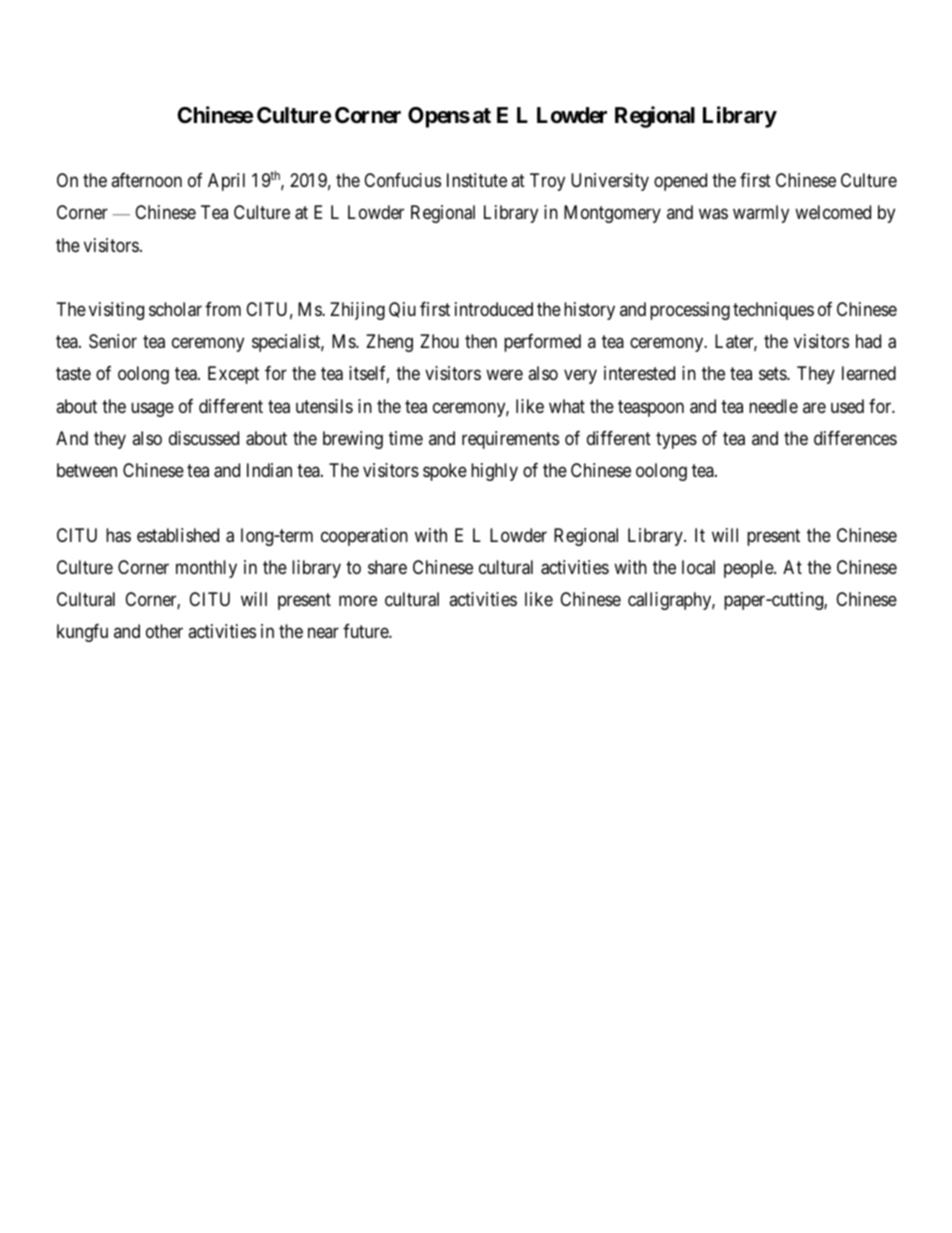  I want to click on established, so click(178, 535).
